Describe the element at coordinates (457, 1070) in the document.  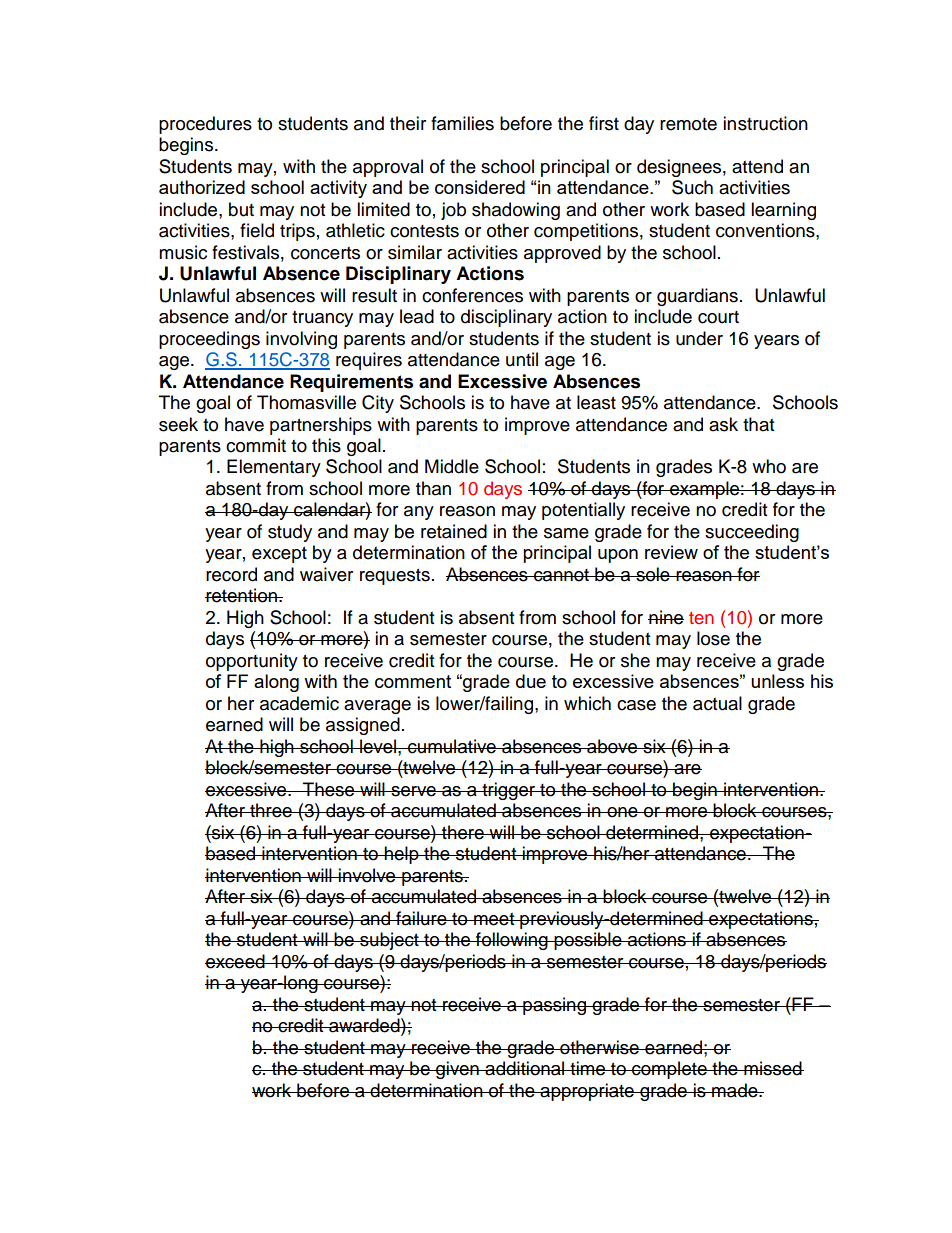
I see `given` at that location.
